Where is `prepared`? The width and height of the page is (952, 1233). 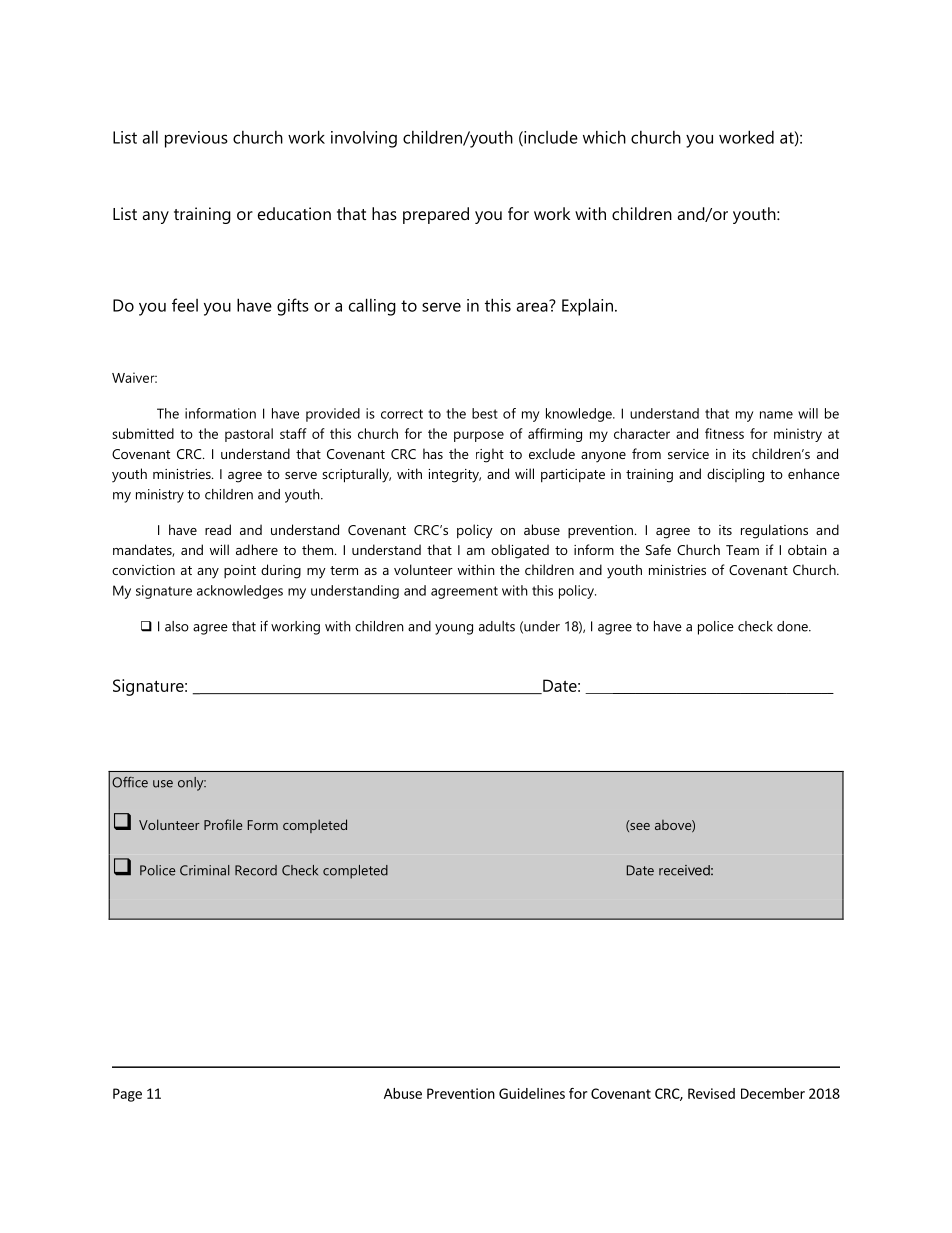
prepared is located at coordinates (436, 215).
